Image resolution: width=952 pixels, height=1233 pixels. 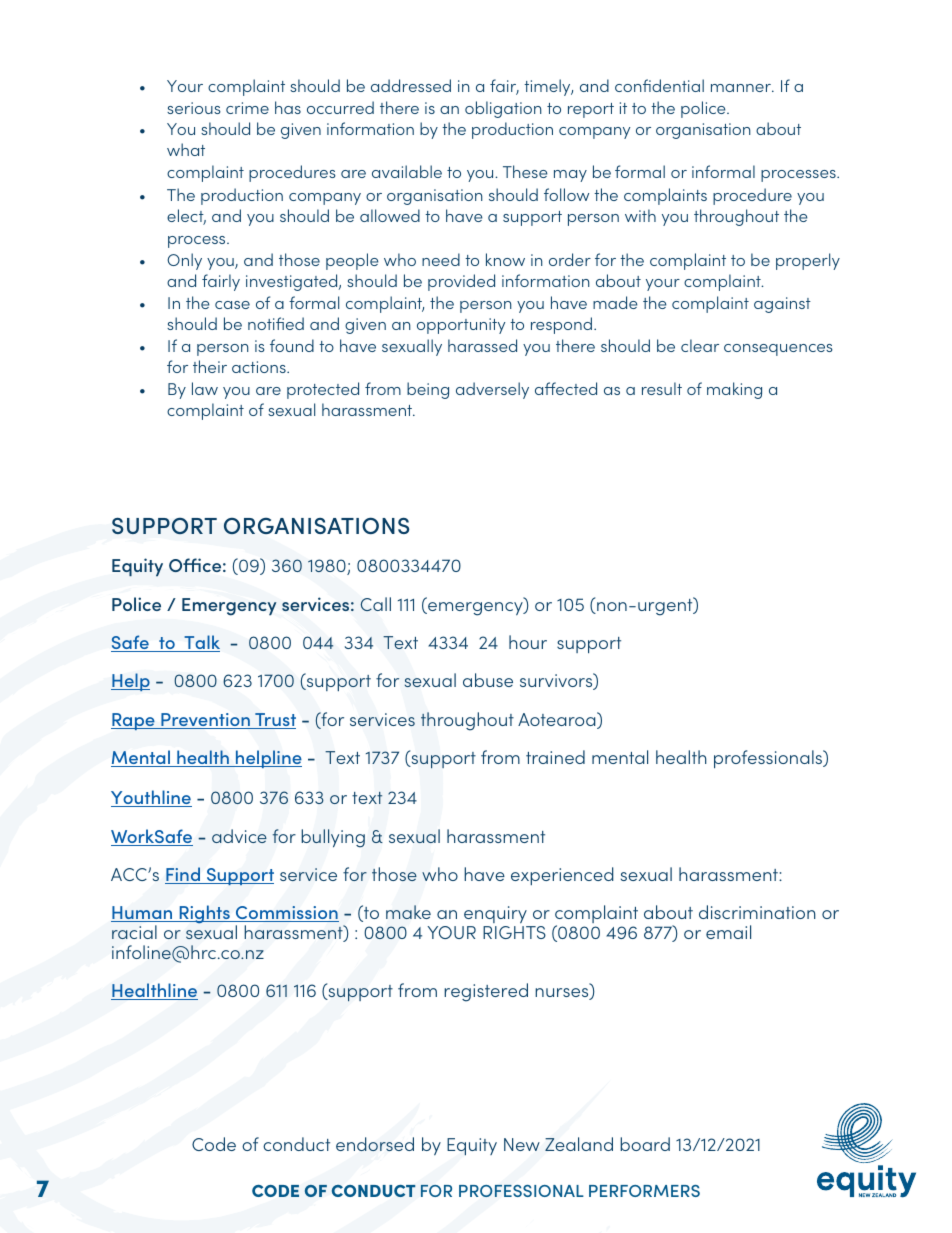 I want to click on law, so click(x=205, y=388).
